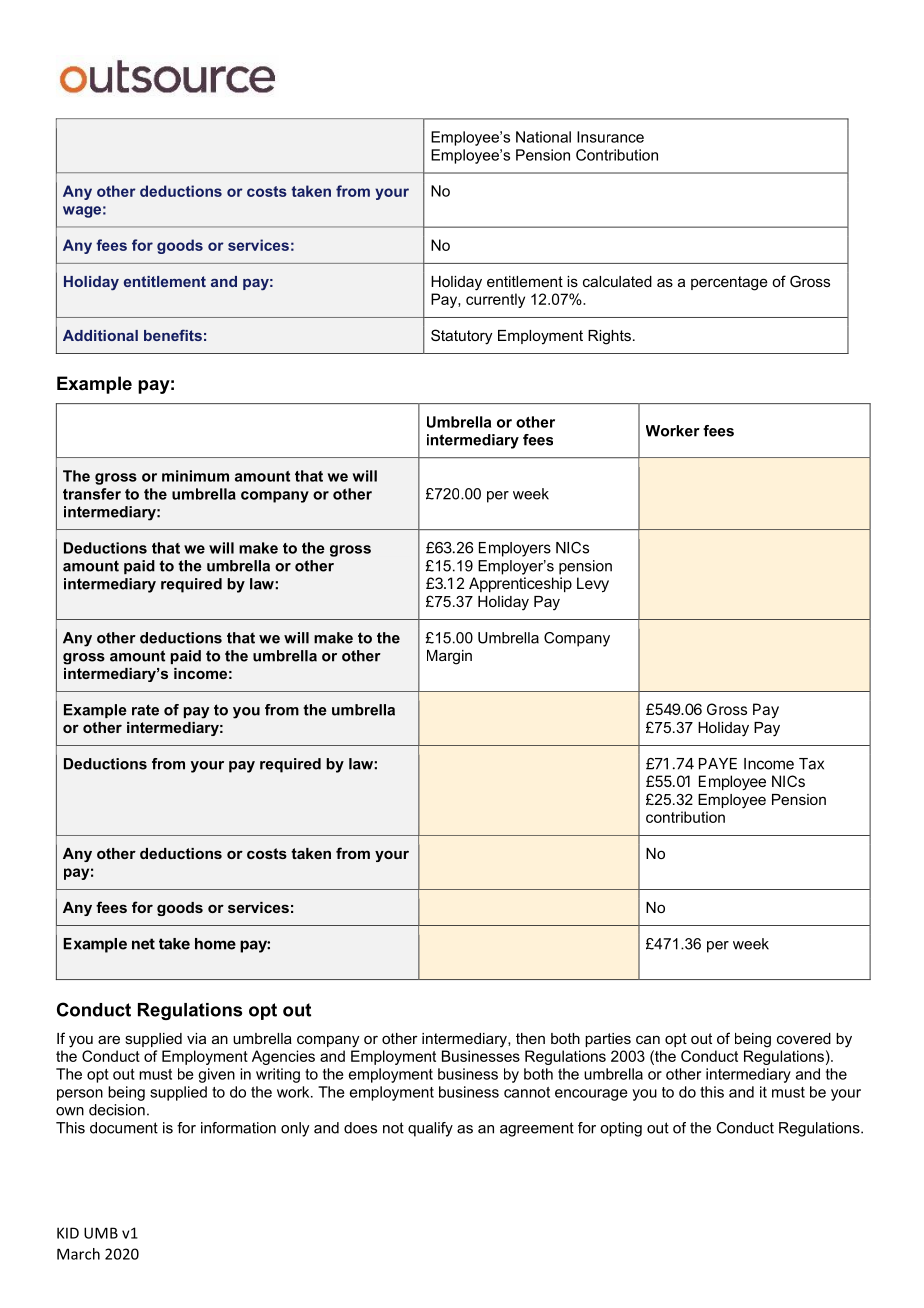 The height and width of the page is (1308, 924). Describe the element at coordinates (520, 584) in the page. I see `Apprenticeship` at that location.
